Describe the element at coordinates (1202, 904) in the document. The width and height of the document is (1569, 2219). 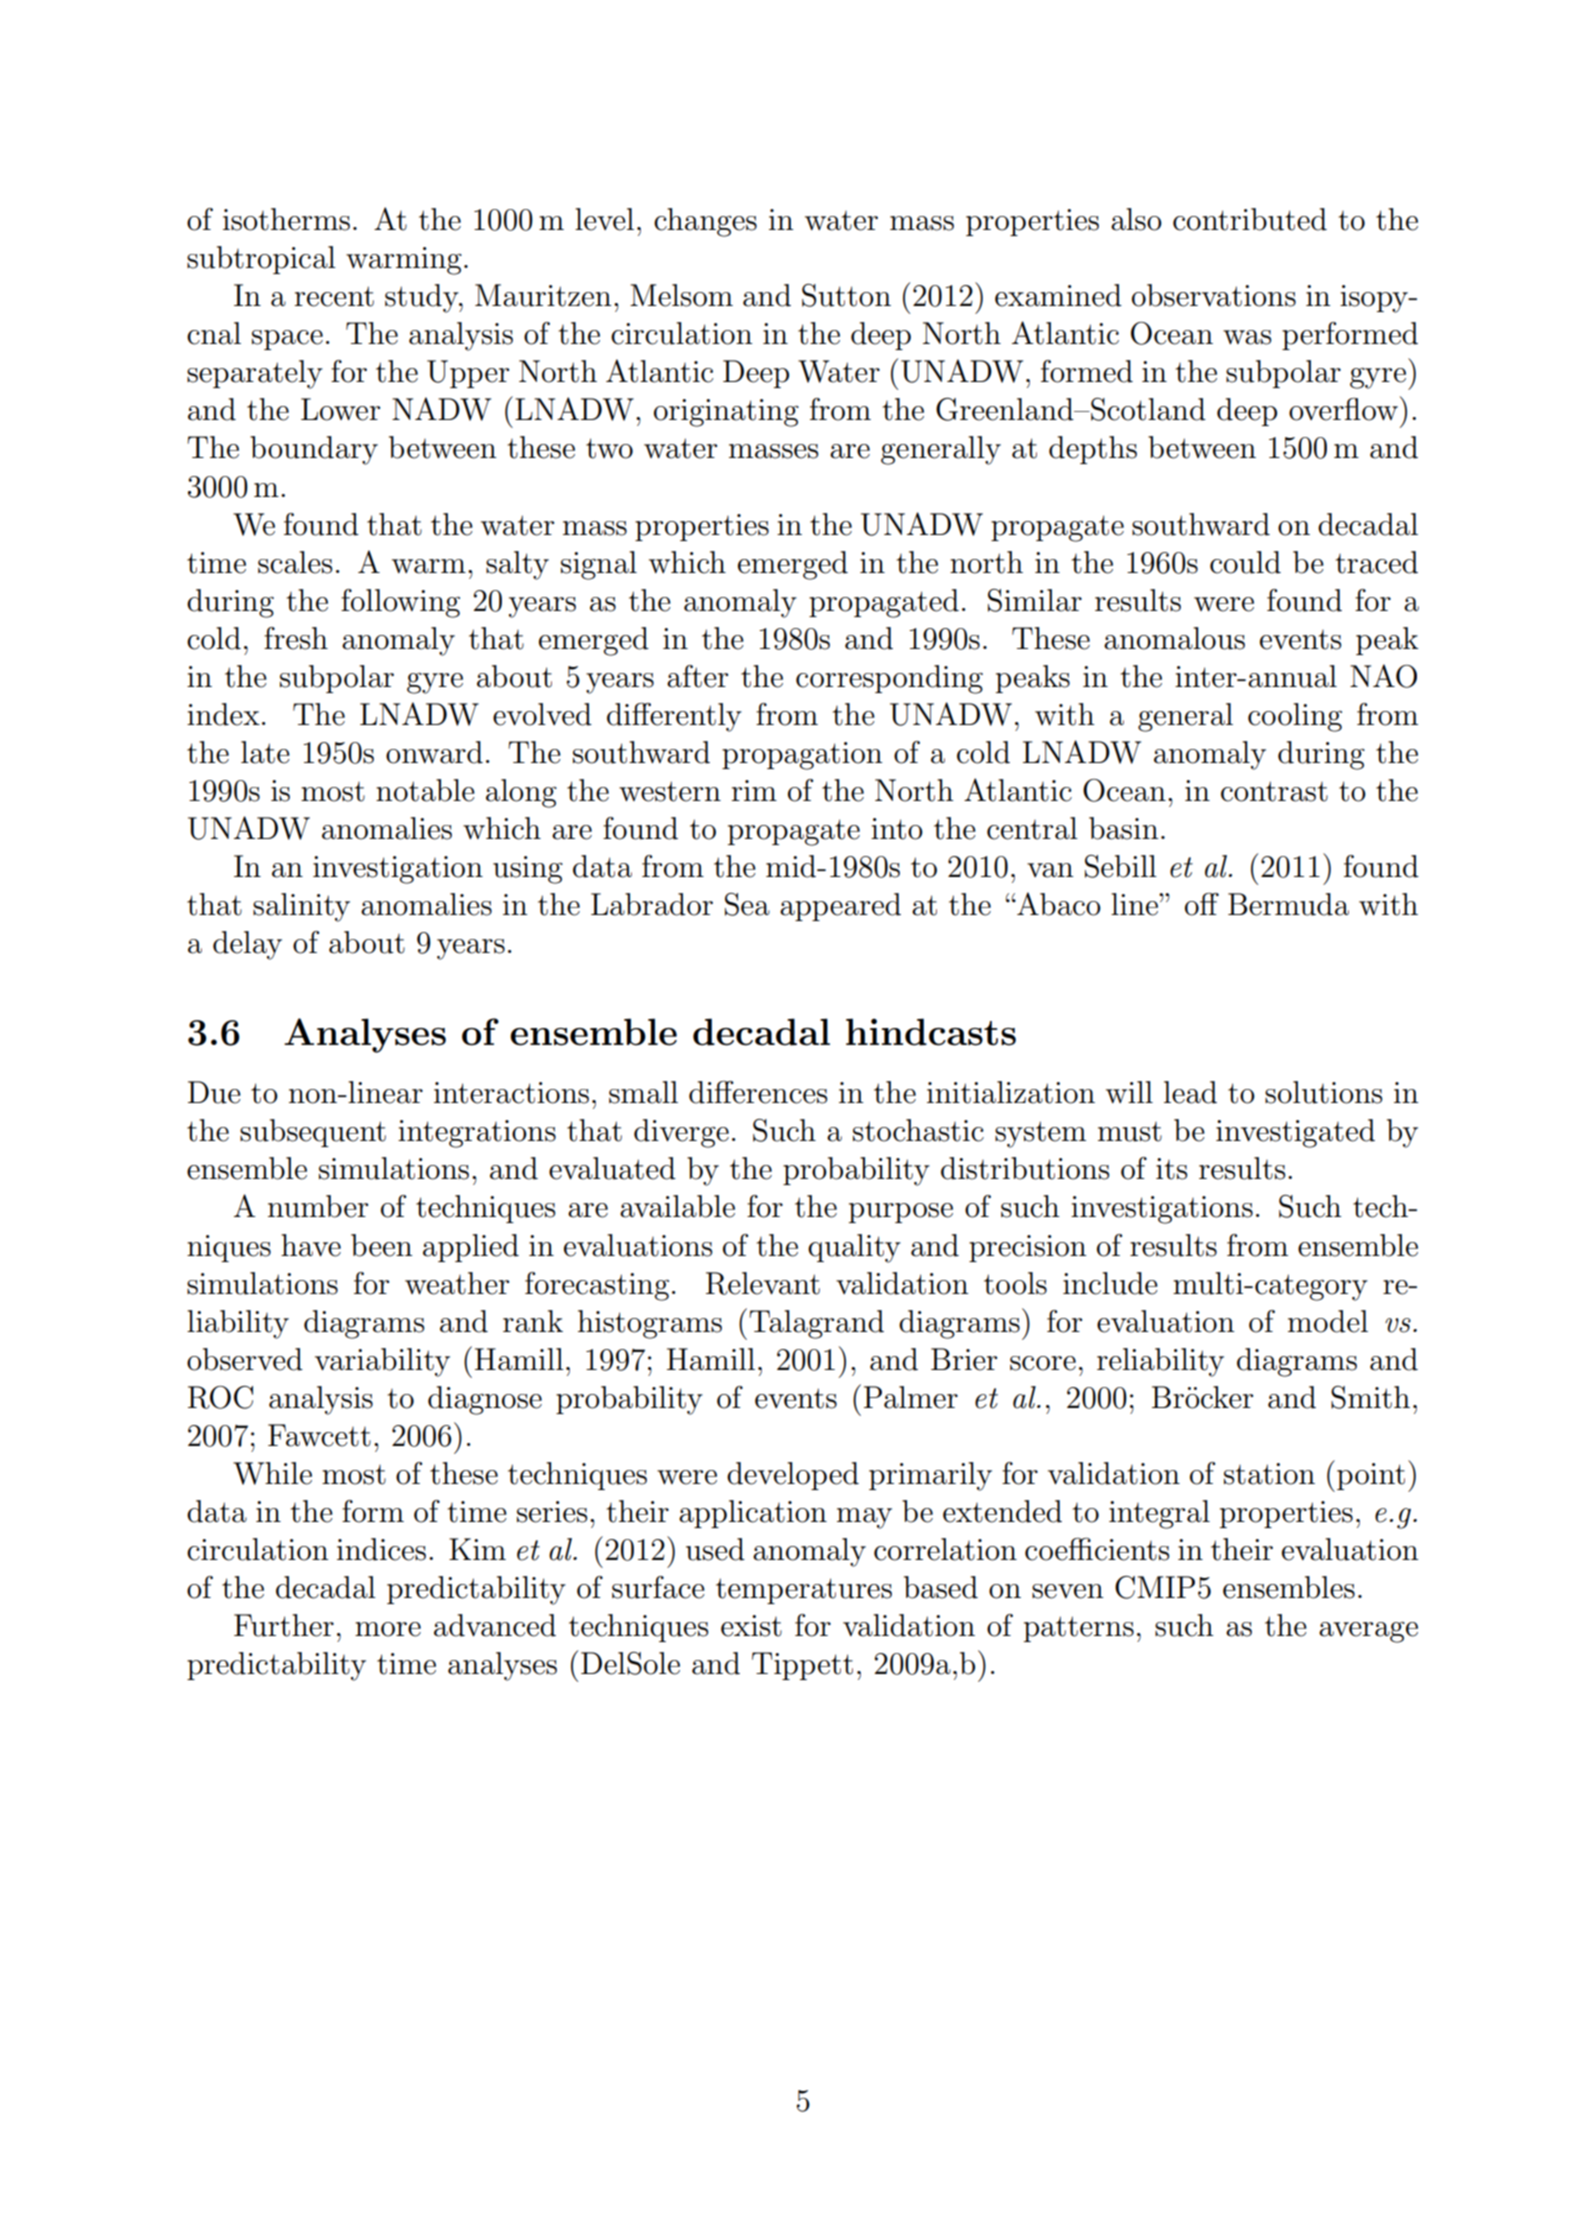
I see `off` at that location.
